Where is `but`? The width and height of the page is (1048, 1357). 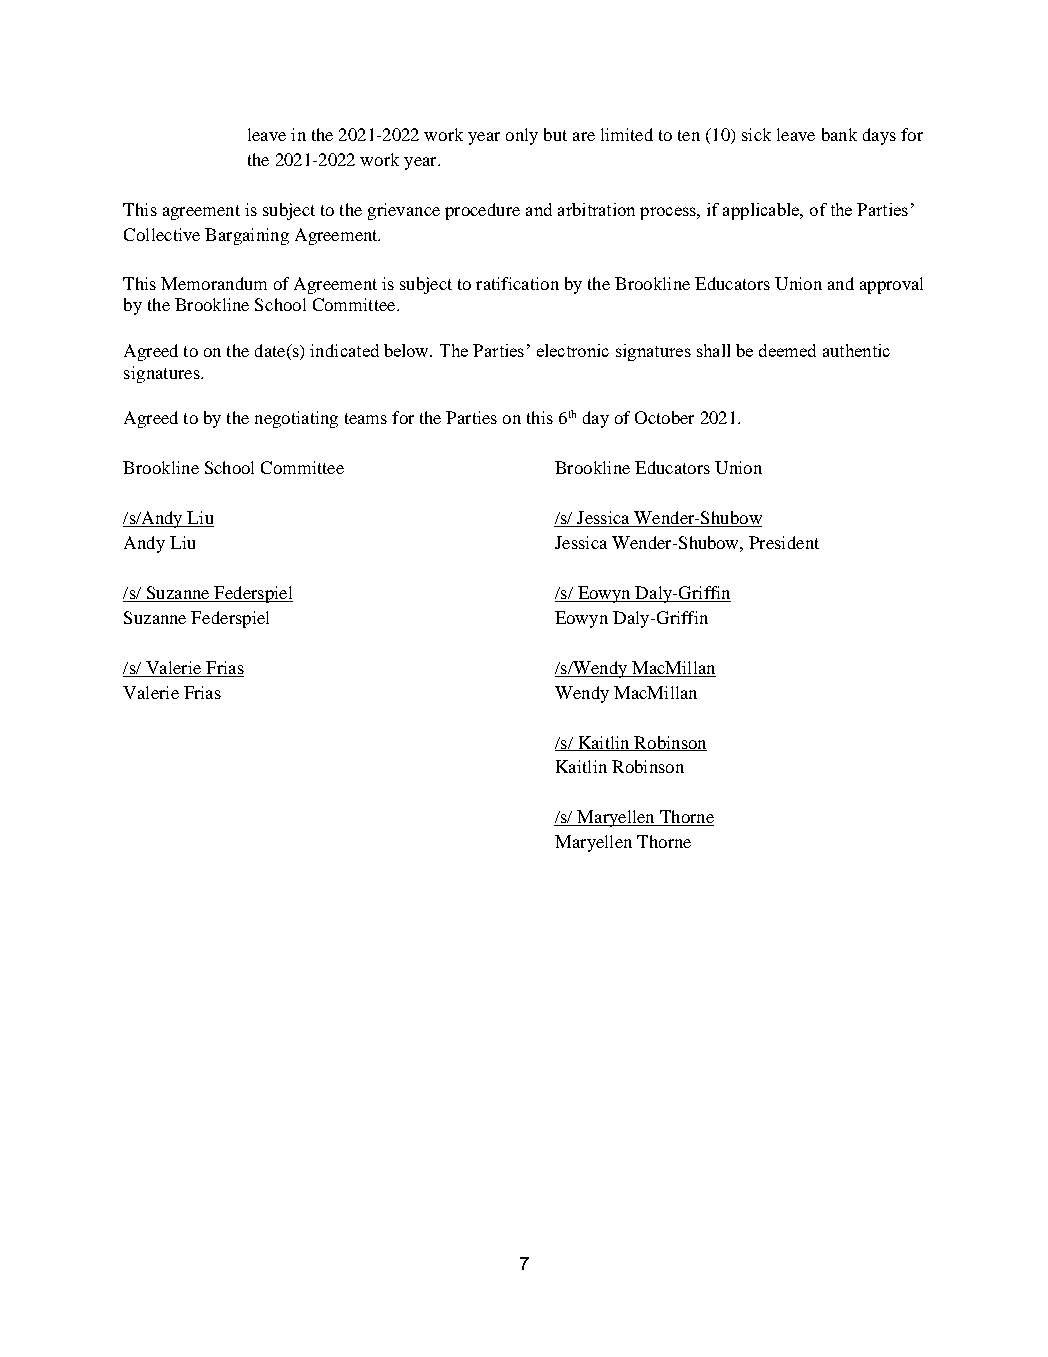 but is located at coordinates (555, 134).
